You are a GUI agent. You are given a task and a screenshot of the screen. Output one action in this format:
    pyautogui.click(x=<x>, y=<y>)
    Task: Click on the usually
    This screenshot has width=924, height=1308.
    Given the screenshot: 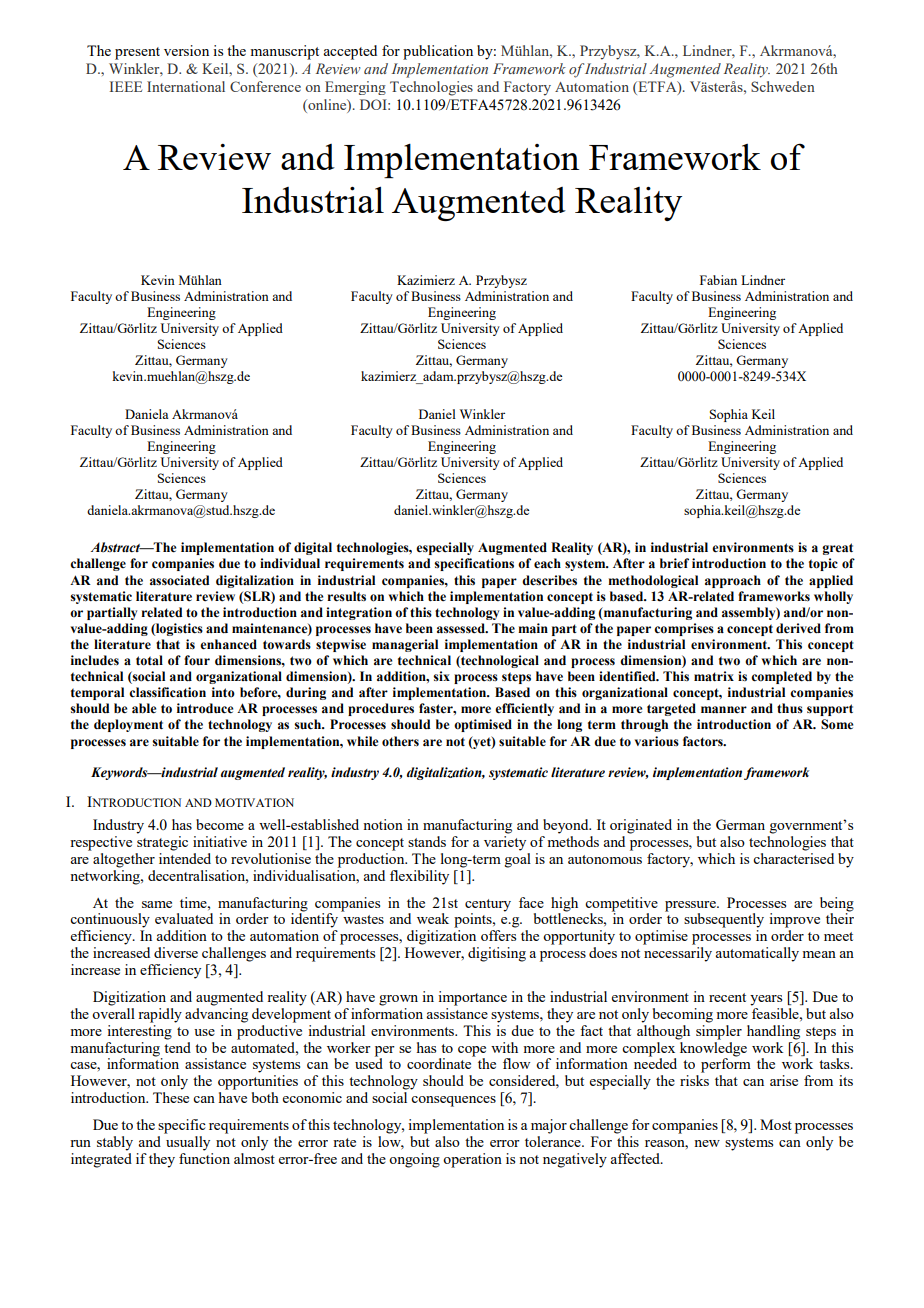 What is the action you would take?
    pyautogui.click(x=187, y=1142)
